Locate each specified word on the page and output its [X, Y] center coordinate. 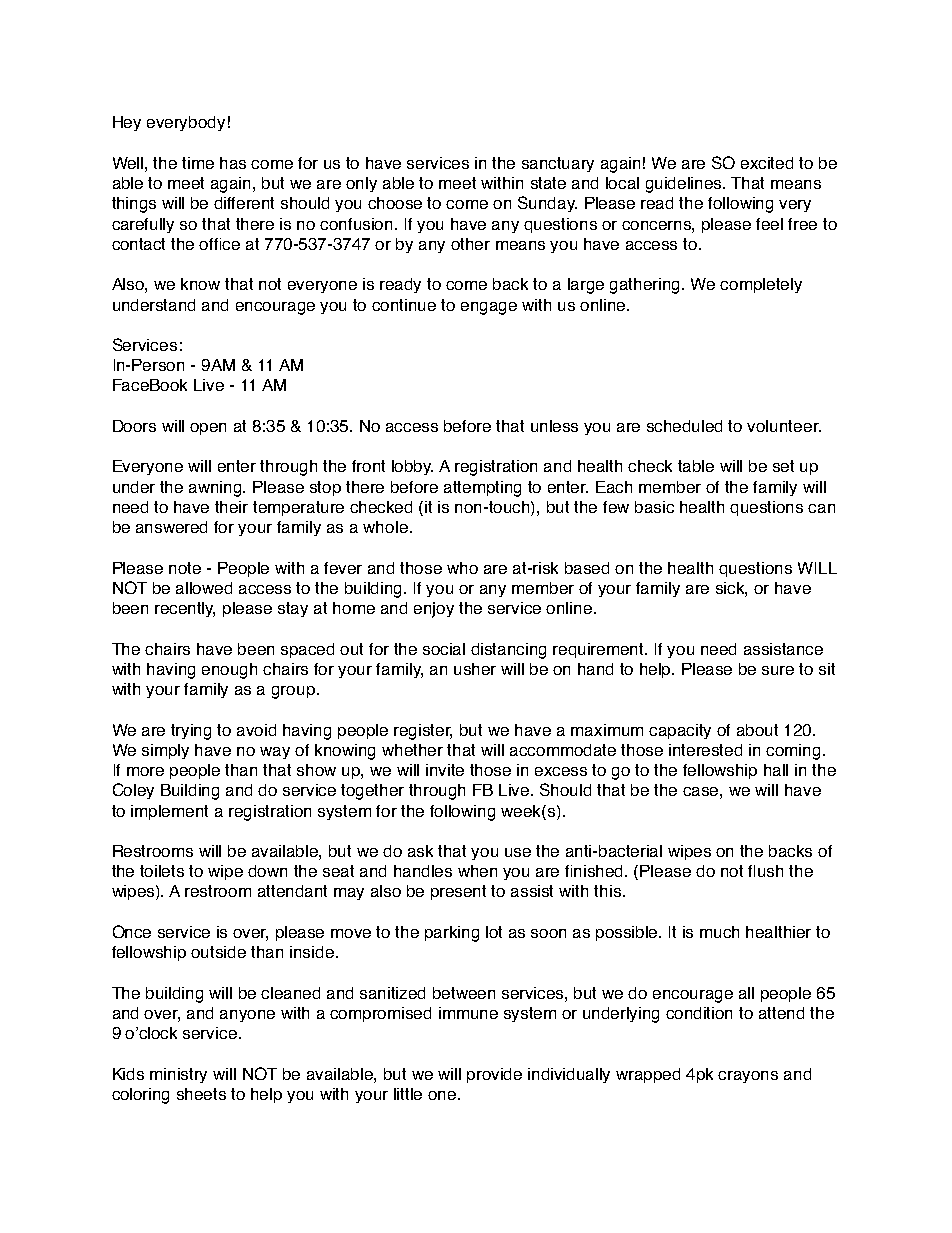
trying [191, 732]
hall [776, 770]
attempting [482, 489]
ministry [178, 1075]
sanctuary [558, 164]
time [198, 163]
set [783, 466]
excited [767, 163]
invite [445, 770]
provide [494, 1075]
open [208, 429]
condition [699, 1013]
